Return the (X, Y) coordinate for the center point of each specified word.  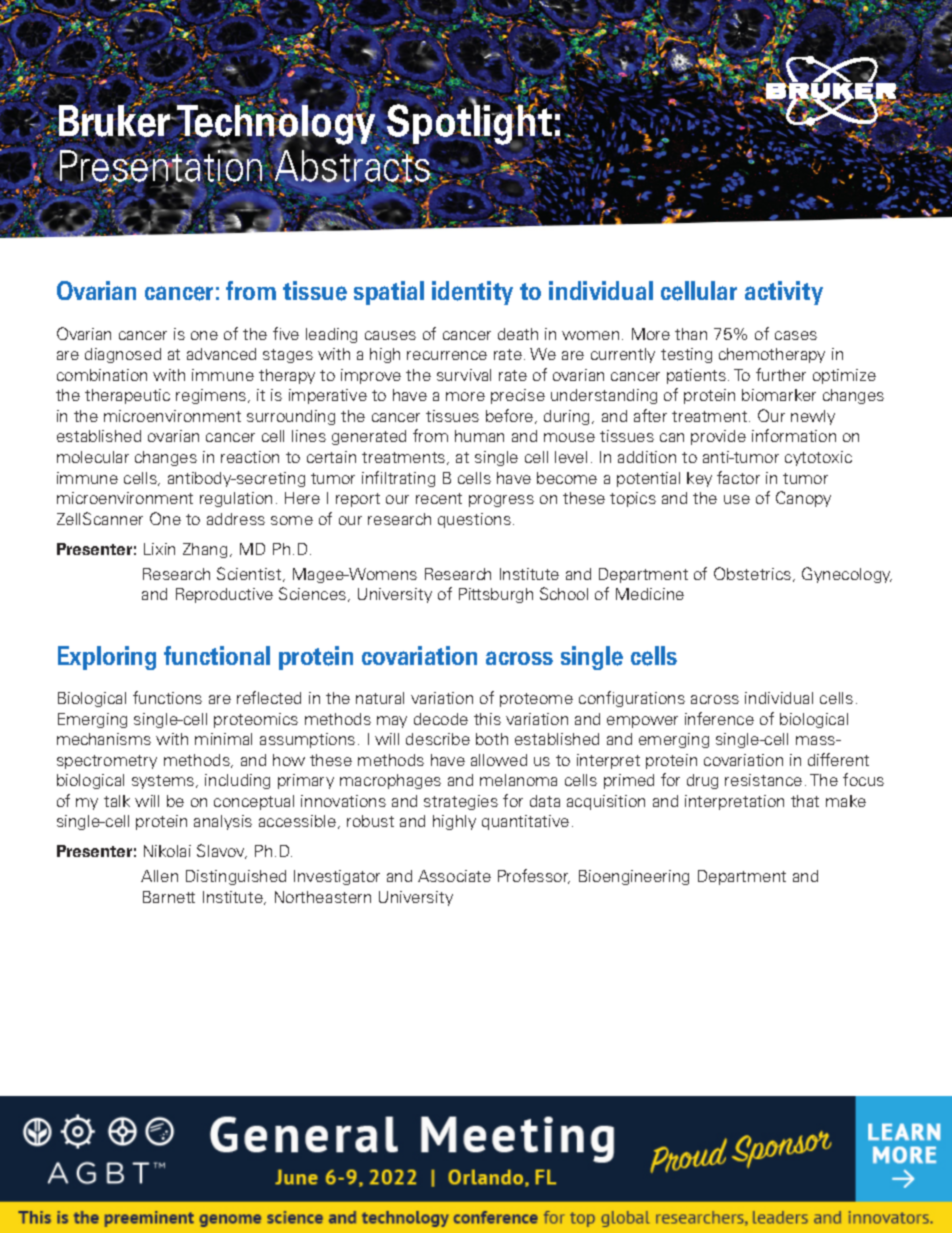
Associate (454, 876)
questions (474, 520)
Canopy (803, 499)
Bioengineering (634, 877)
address (236, 519)
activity (784, 293)
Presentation (159, 166)
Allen (159, 876)
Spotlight (469, 125)
